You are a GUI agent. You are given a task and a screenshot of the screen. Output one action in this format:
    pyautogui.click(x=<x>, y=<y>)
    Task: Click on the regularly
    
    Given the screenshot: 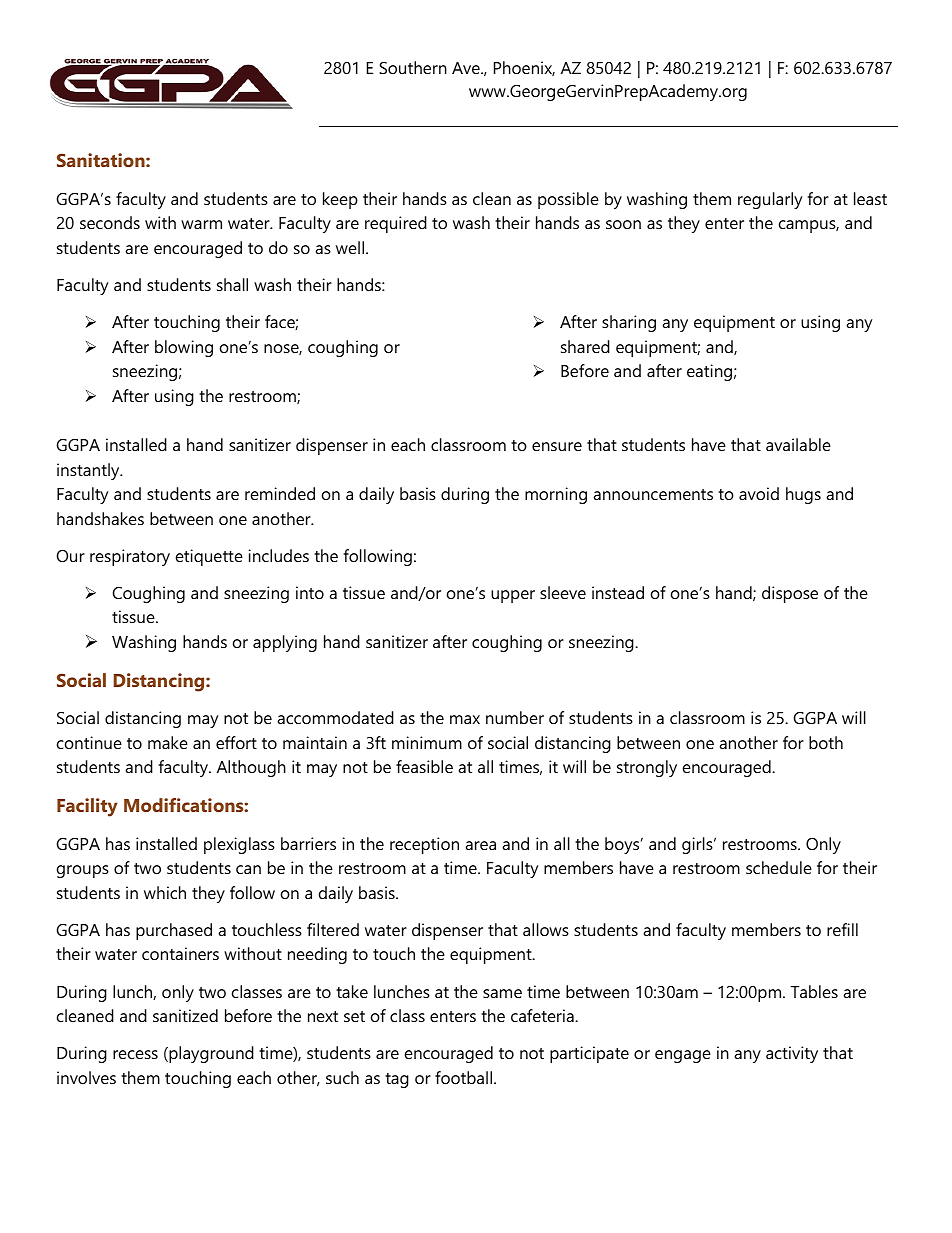 What is the action you would take?
    pyautogui.click(x=770, y=200)
